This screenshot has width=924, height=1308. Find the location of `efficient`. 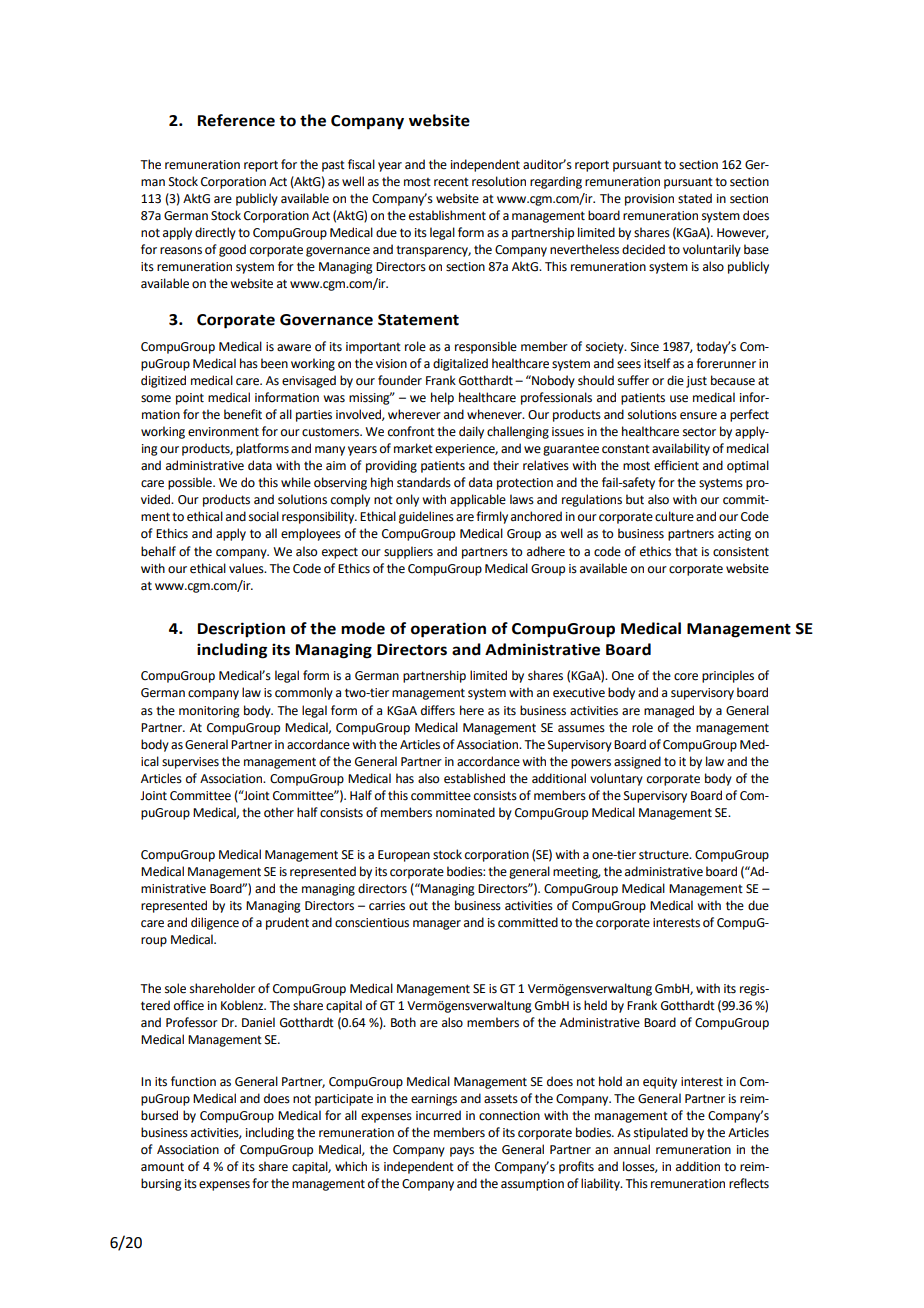

efficient is located at coordinates (676, 465).
